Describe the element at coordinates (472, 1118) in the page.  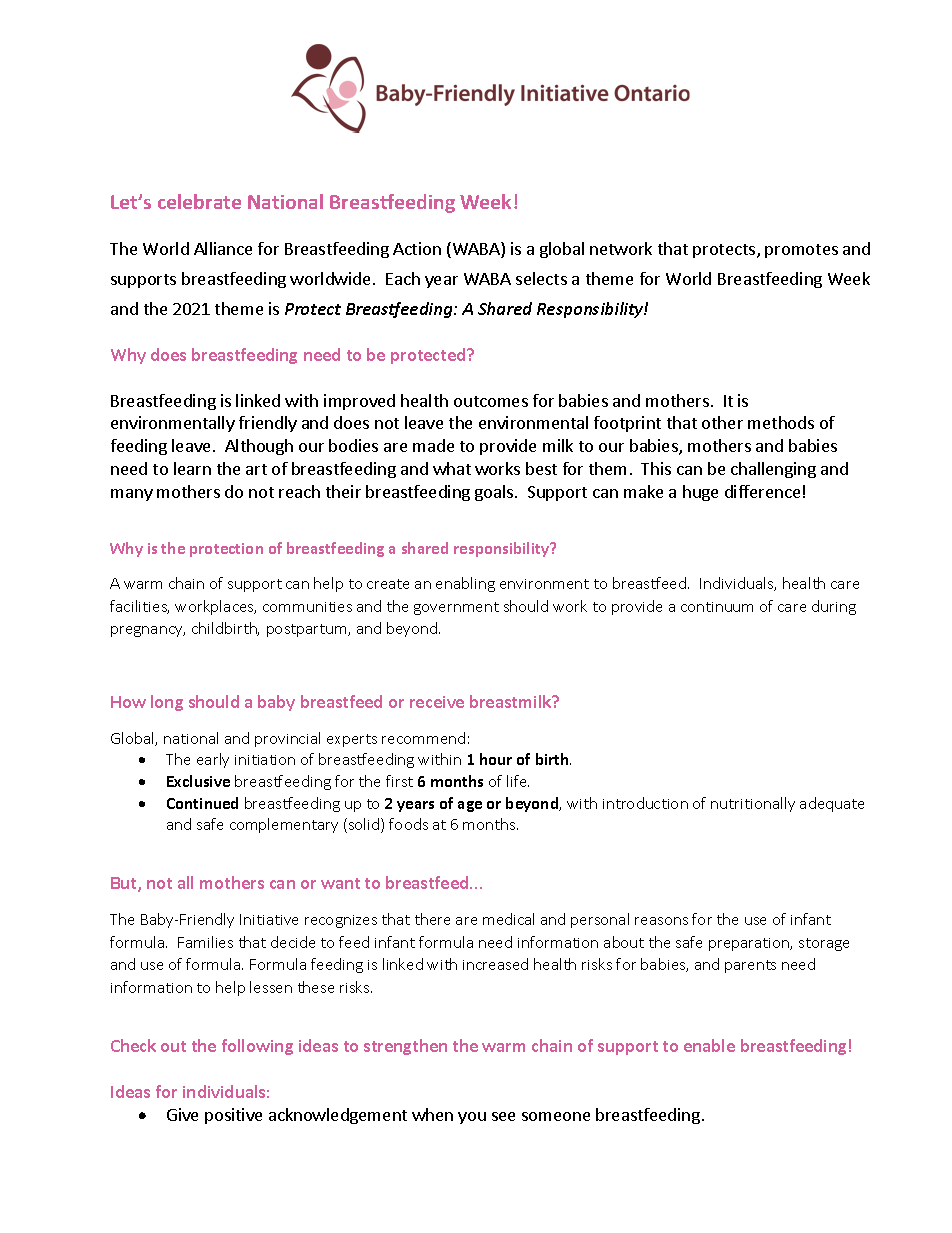
I see `you` at that location.
